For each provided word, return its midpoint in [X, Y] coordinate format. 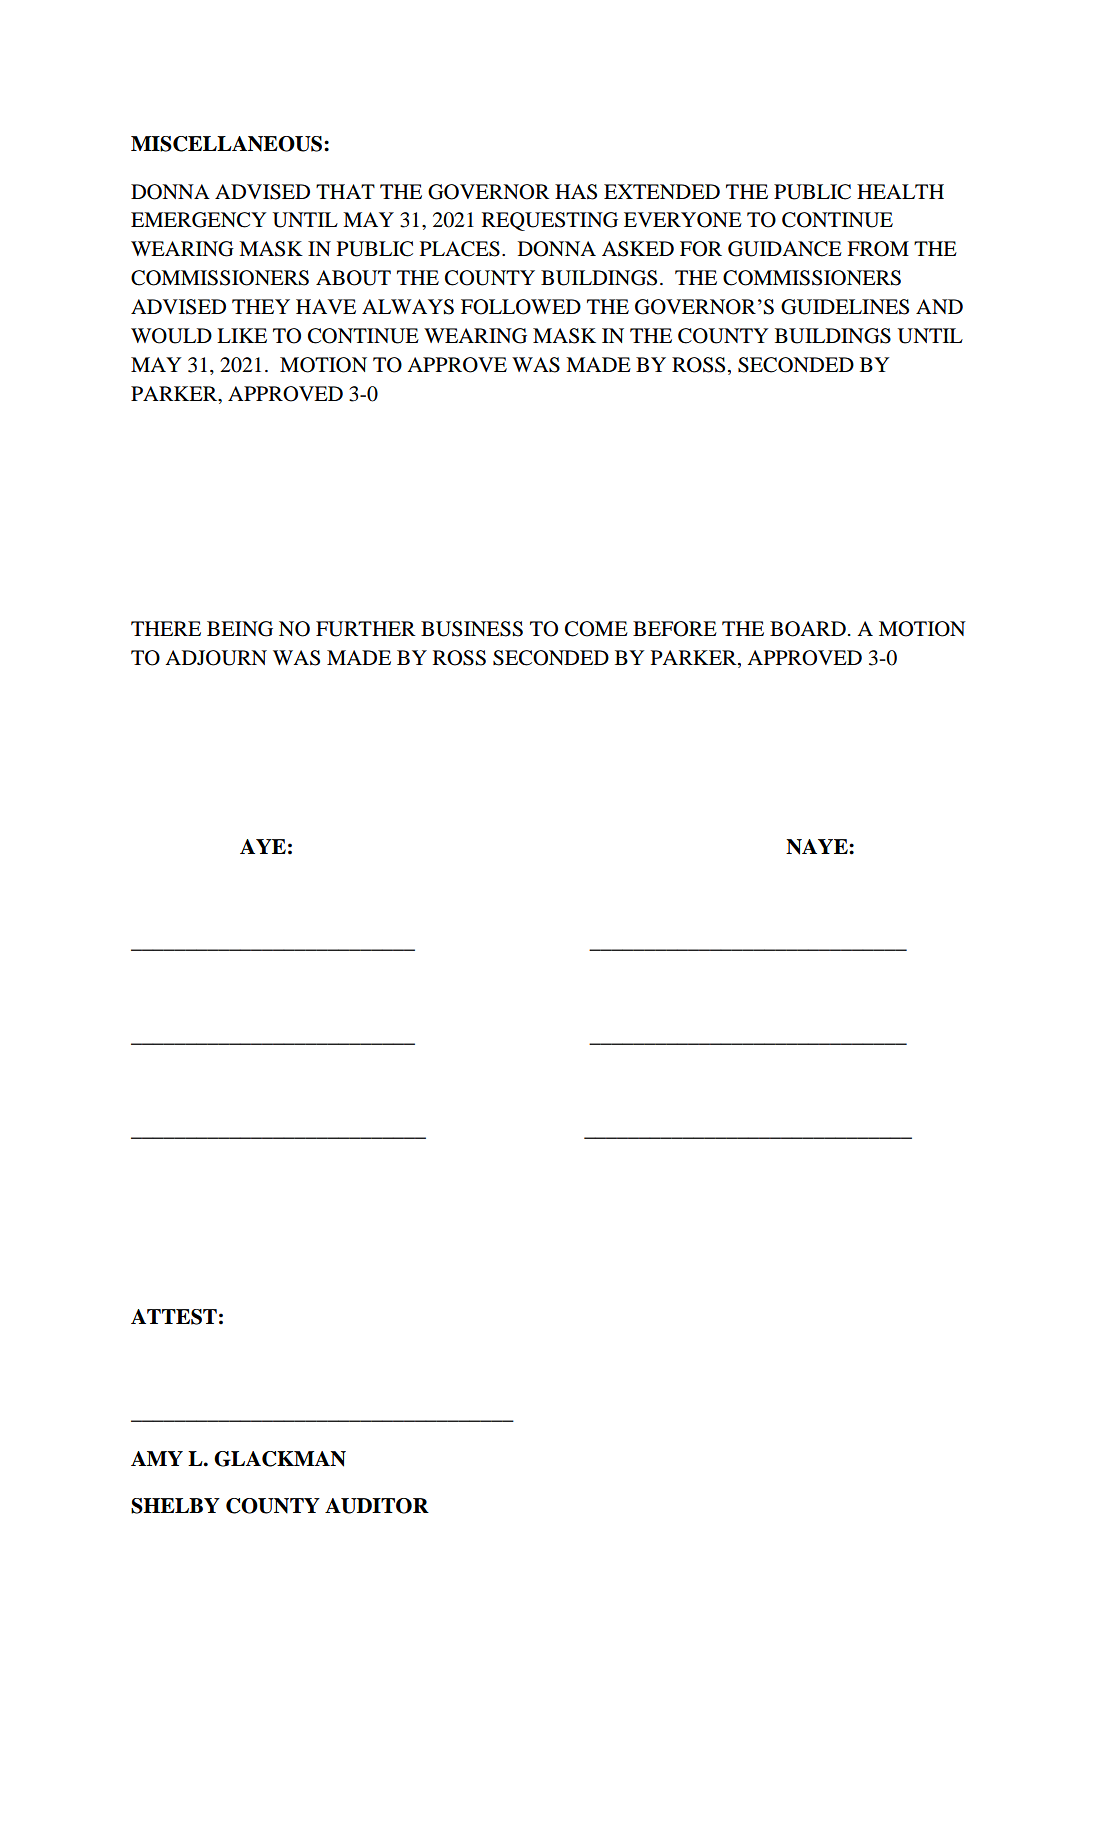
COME [596, 629]
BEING [240, 629]
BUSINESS [472, 629]
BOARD [808, 629]
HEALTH [900, 191]
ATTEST [174, 1317]
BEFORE [675, 629]
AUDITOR [377, 1506]
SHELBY [175, 1506]
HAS [576, 192]
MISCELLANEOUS [228, 144]
